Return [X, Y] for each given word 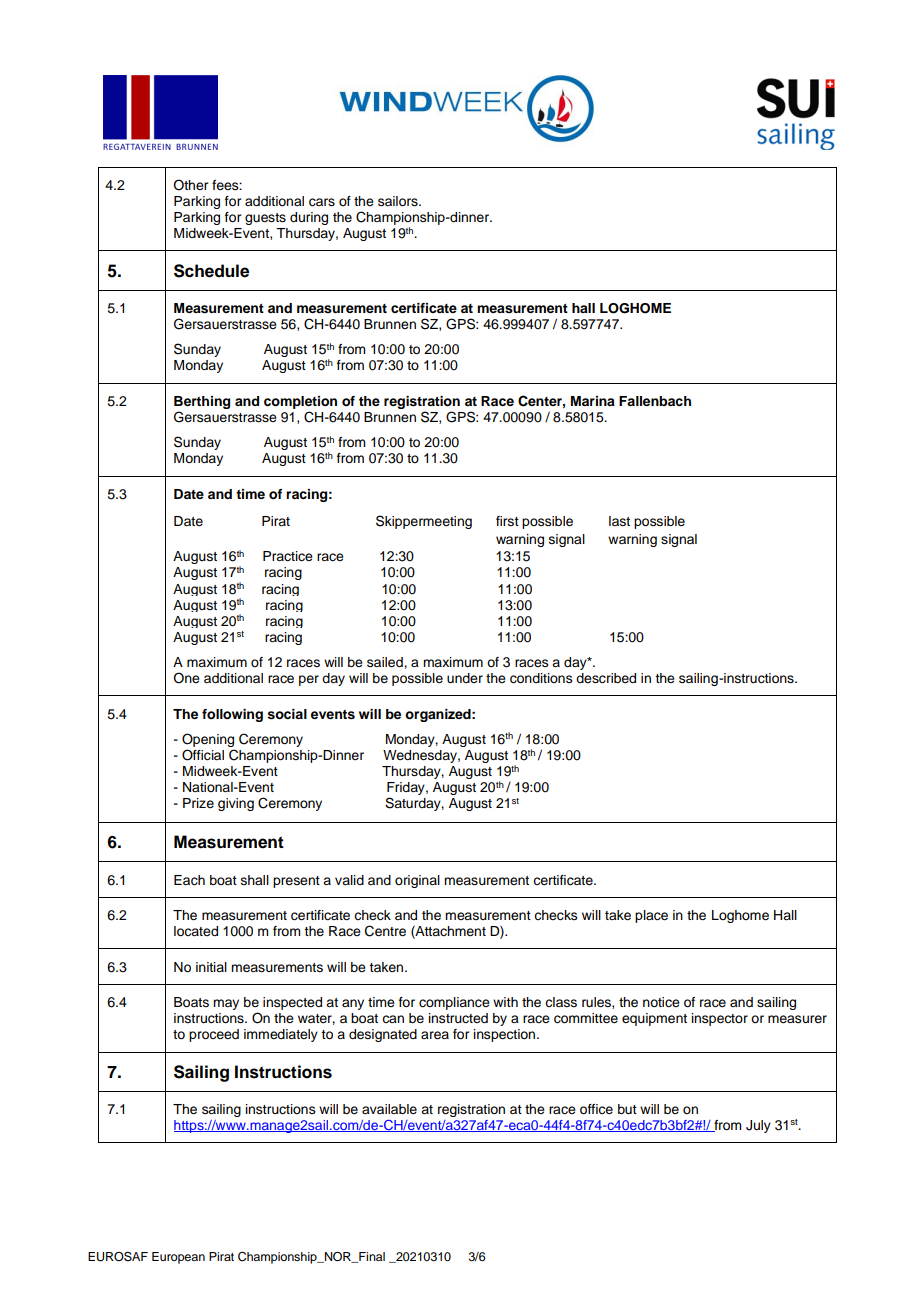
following [232, 715]
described [606, 678]
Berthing [202, 402]
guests [265, 219]
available [389, 1109]
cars [322, 202]
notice [661, 1002]
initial [211, 967]
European [178, 1258]
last [619, 521]
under [465, 678]
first [507, 521]
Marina [593, 401]
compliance [454, 1003]
